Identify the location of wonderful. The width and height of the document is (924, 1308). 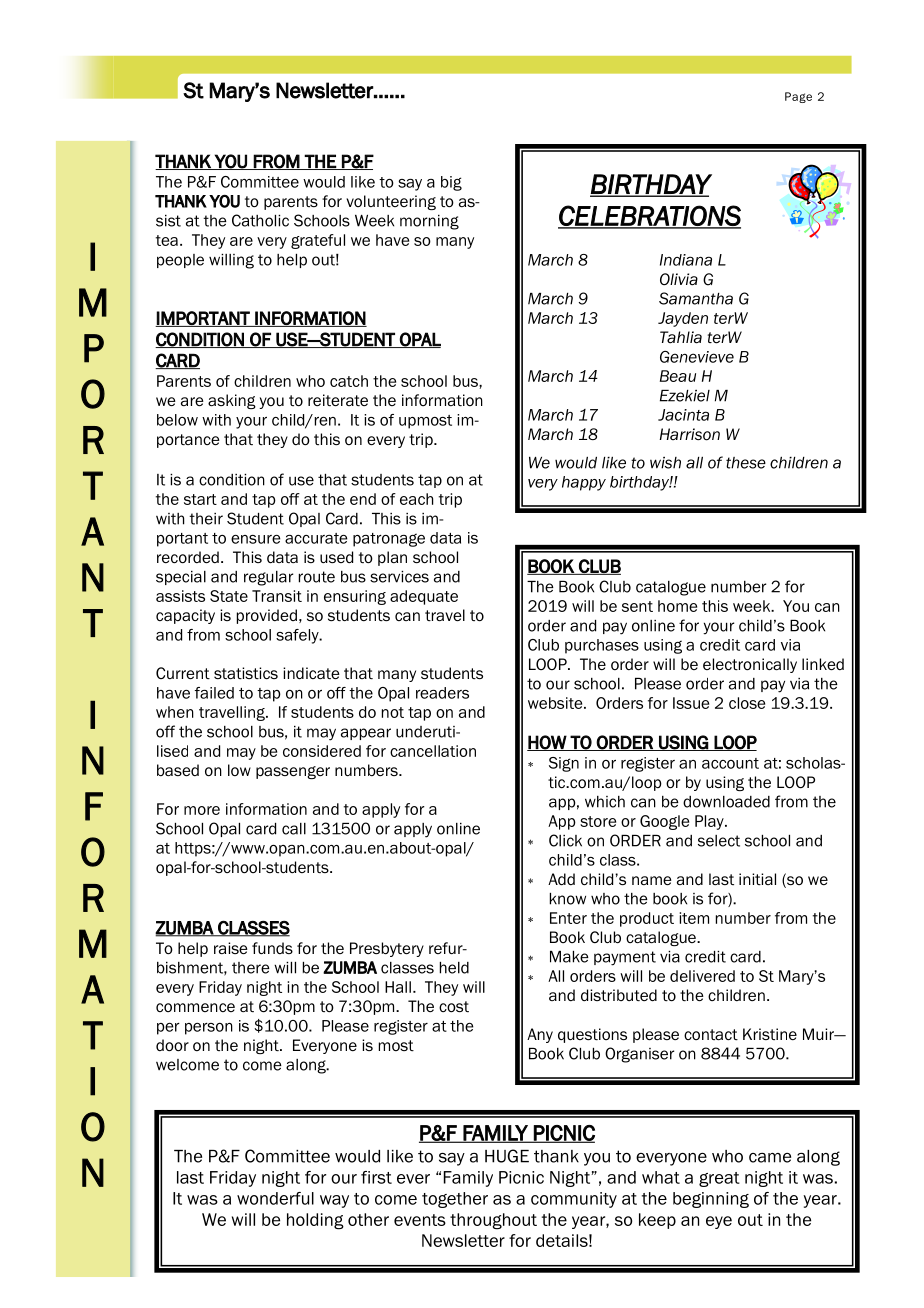
(275, 1198).
